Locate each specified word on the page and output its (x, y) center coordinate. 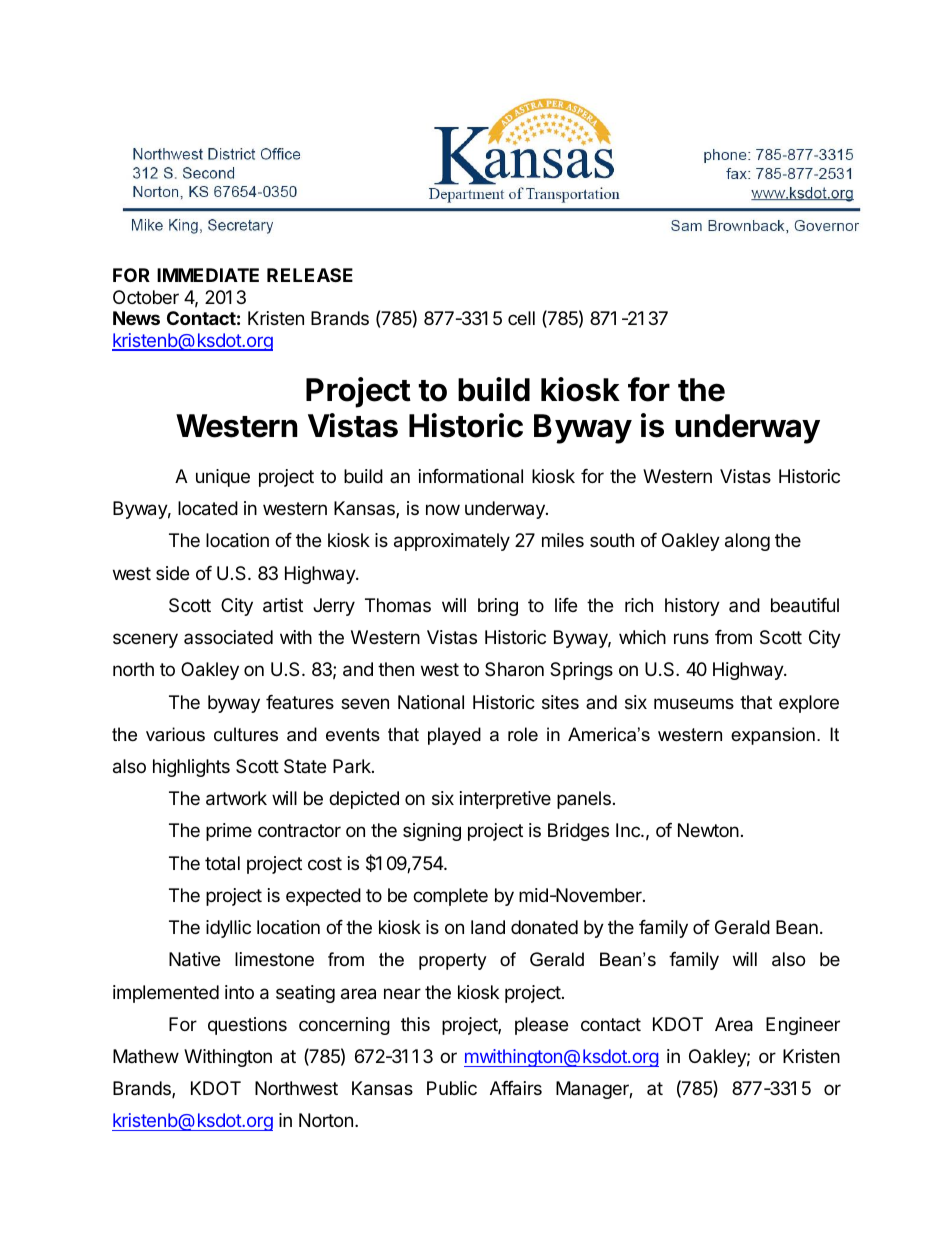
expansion (773, 736)
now (443, 509)
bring (498, 607)
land (488, 927)
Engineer (803, 1026)
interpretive (505, 800)
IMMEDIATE (208, 275)
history (692, 607)
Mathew (146, 1056)
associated (228, 637)
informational (471, 476)
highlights (191, 768)
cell (521, 318)
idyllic (228, 929)
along (747, 542)
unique (223, 478)
